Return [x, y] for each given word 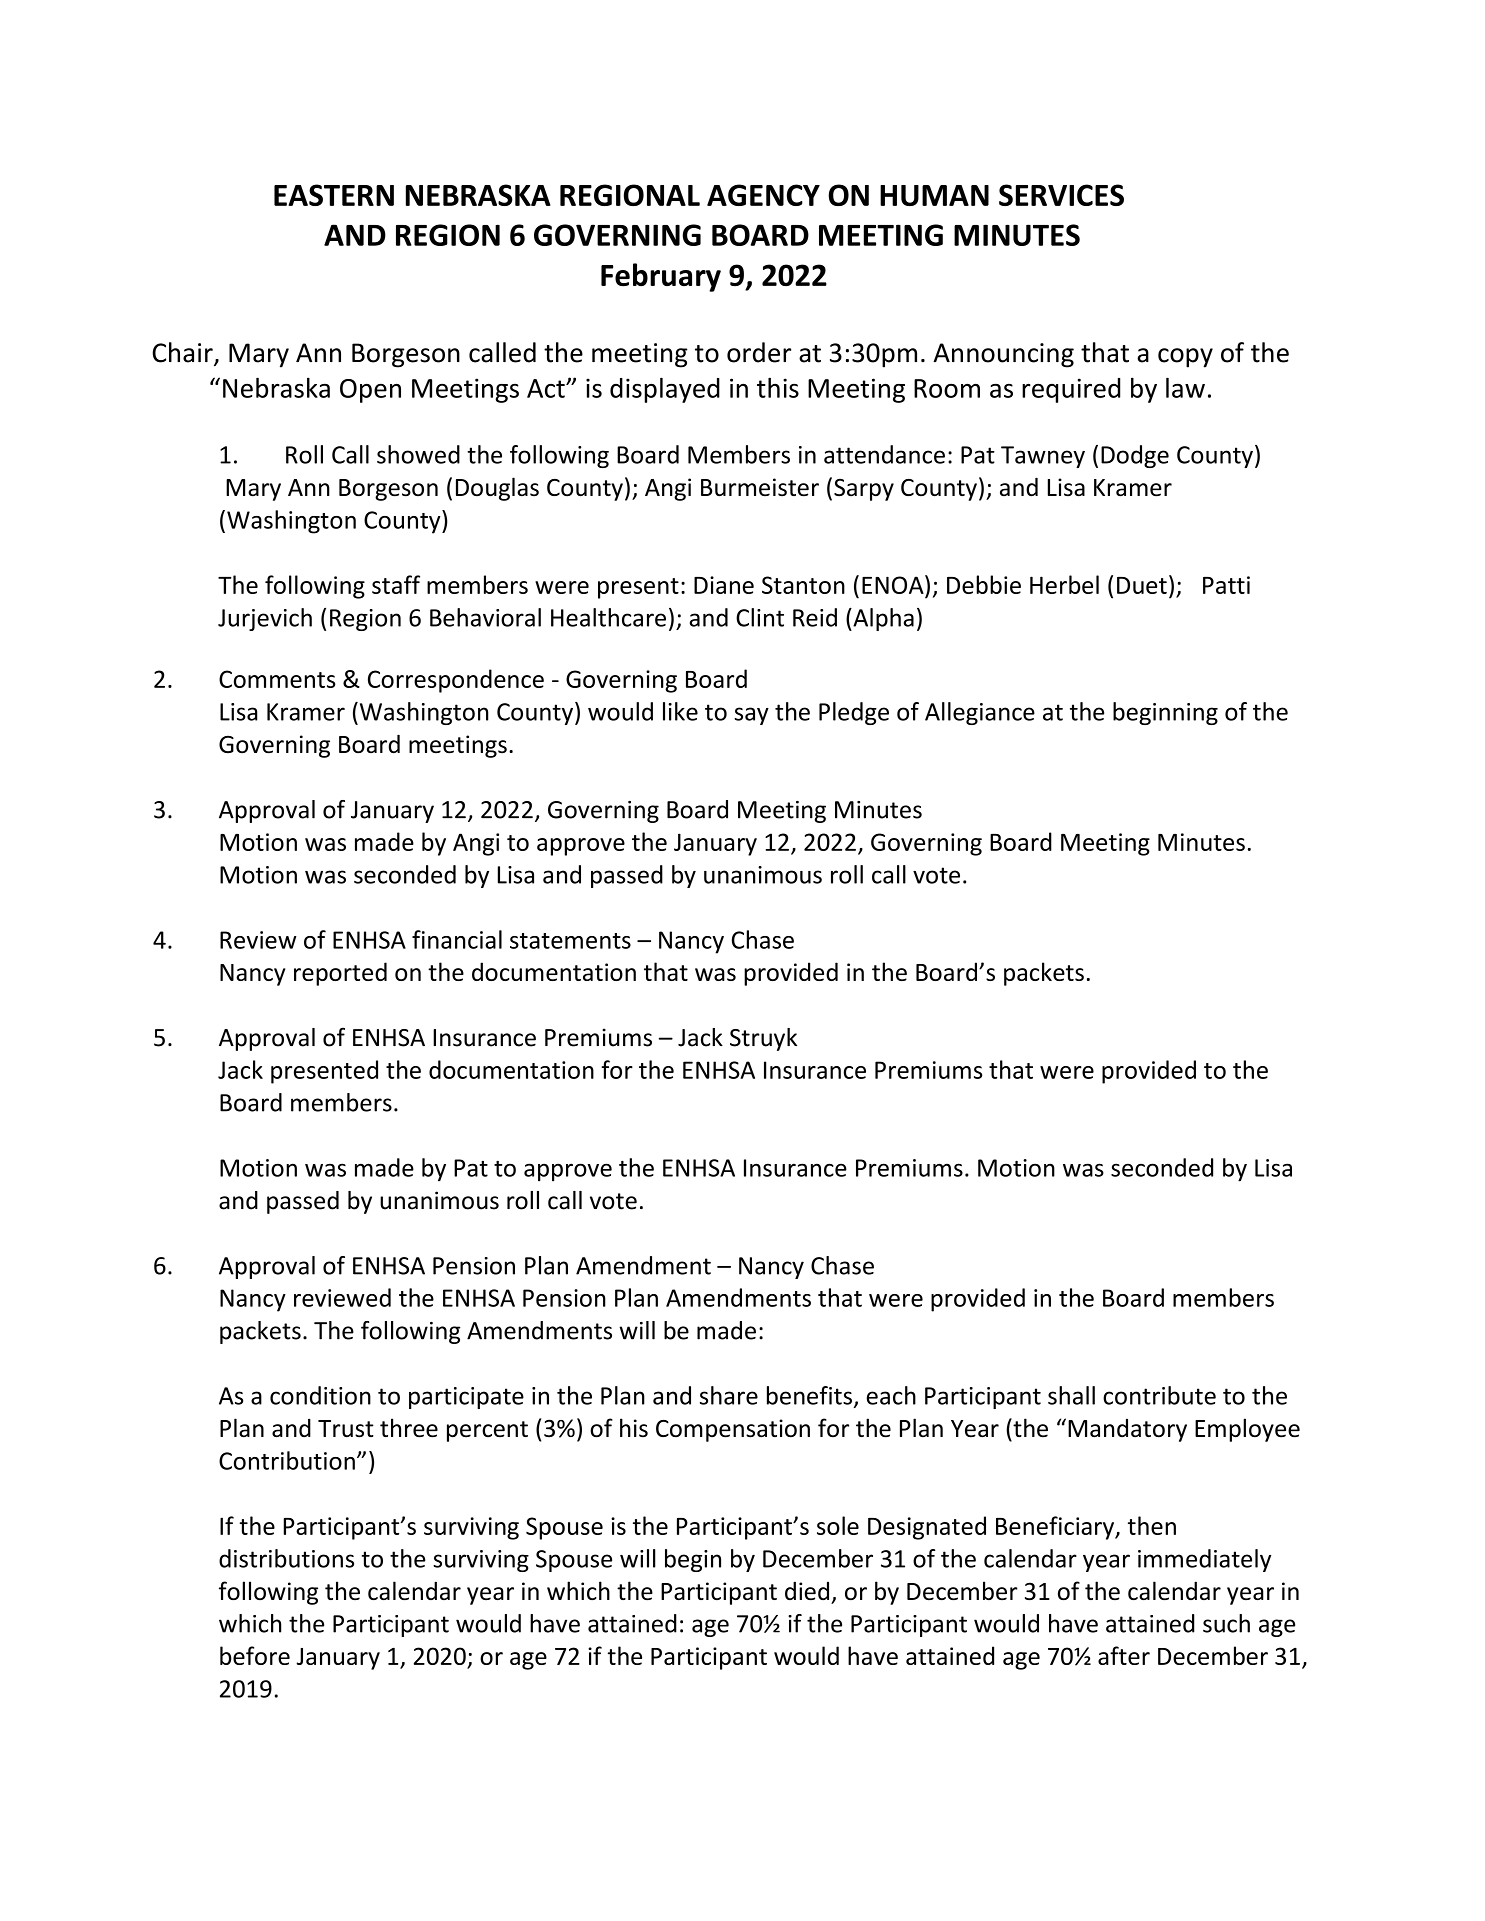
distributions [286, 1558]
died [807, 1590]
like [680, 711]
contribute [1159, 1395]
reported [340, 974]
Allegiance [980, 713]
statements [570, 941]
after [1124, 1655]
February [661, 277]
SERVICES [1061, 195]
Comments [277, 679]
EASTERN [334, 195]
